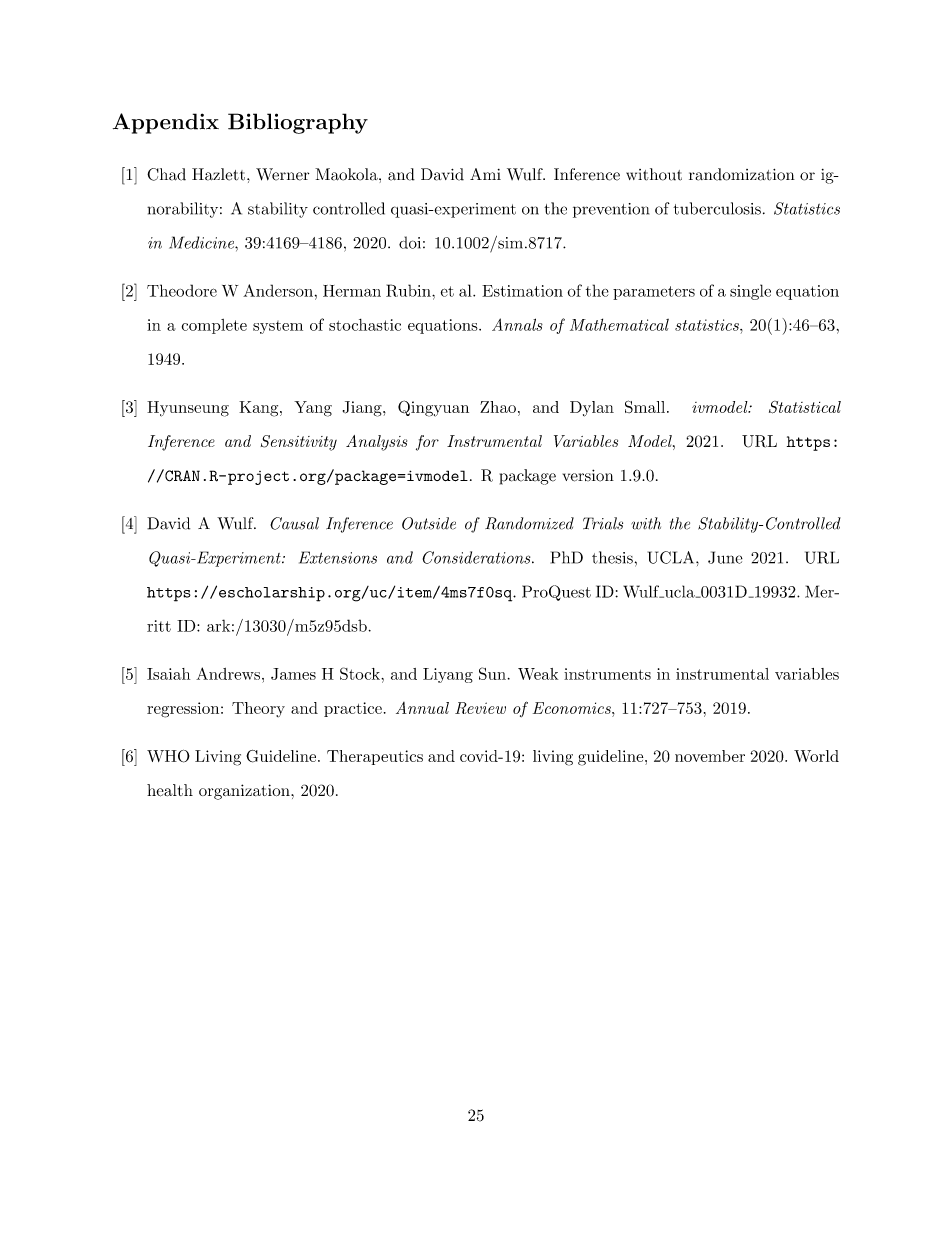 This screenshot has height=1233, width=952. What do you see at coordinates (478, 557) in the screenshot?
I see `Considerations` at bounding box center [478, 557].
